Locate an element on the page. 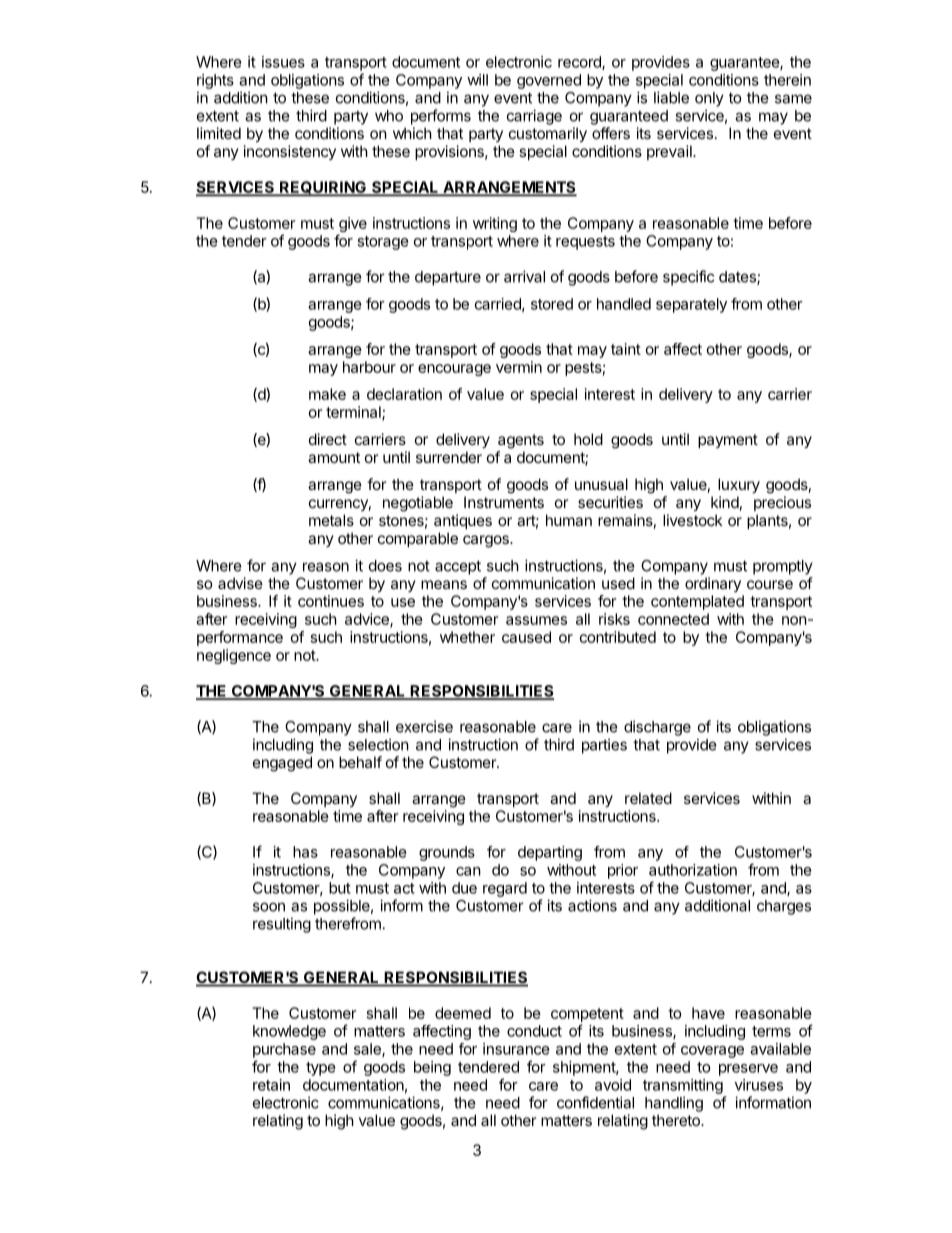 The image size is (952, 1233). will is located at coordinates (477, 80).
